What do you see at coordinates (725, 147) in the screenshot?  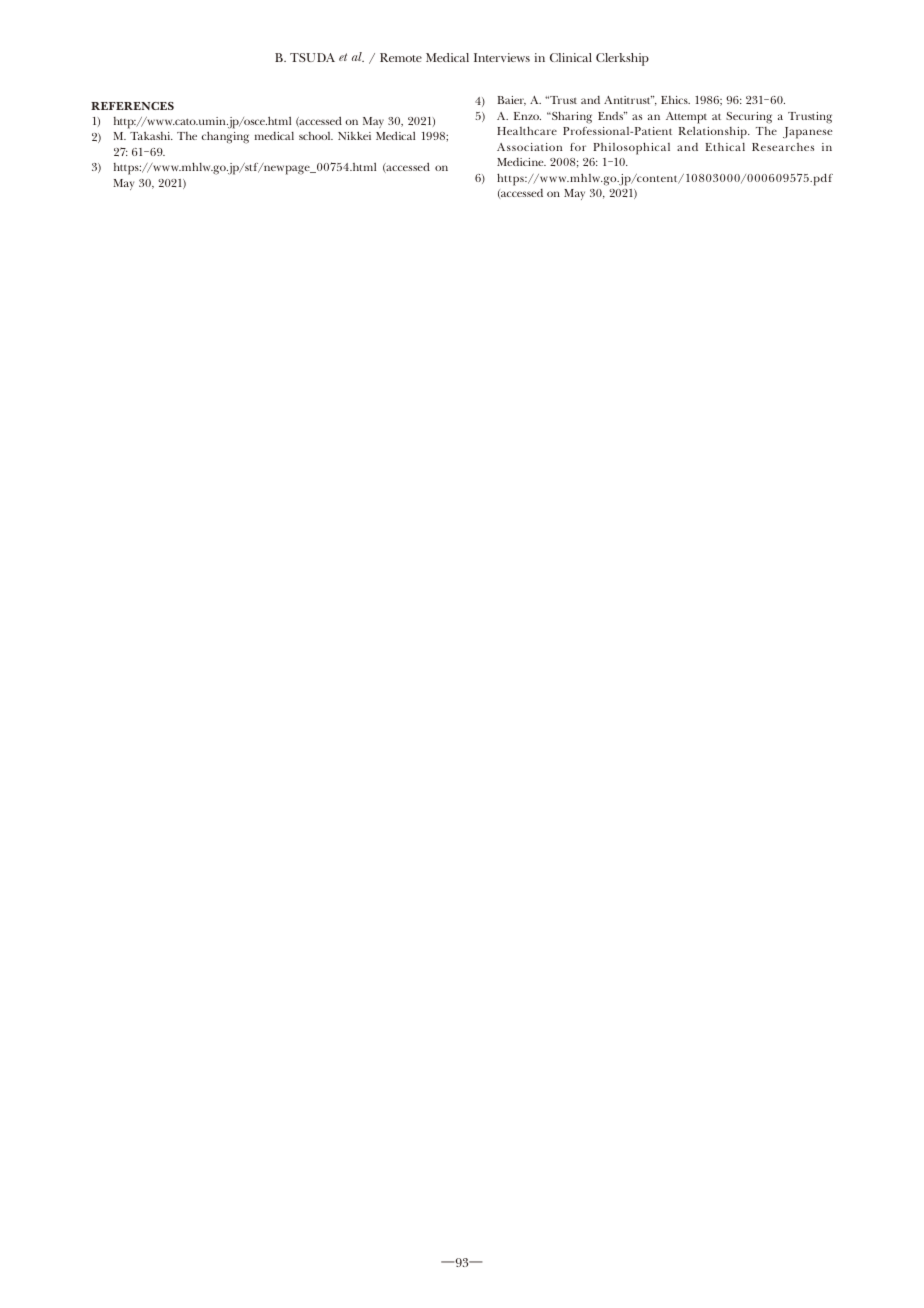 I see `Ethical` at bounding box center [725, 147].
